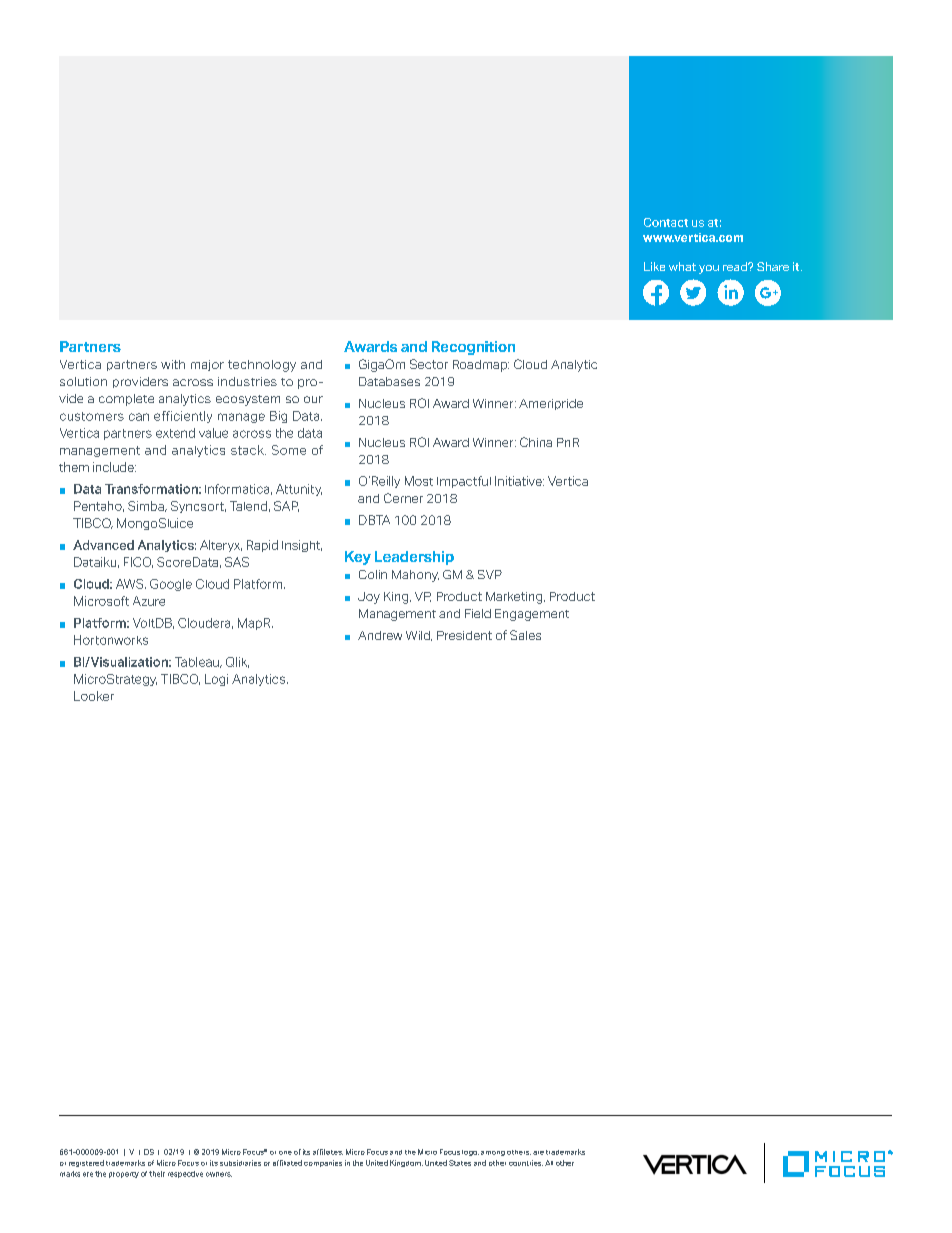 The height and width of the screenshot is (1233, 952). I want to click on what, so click(682, 266).
